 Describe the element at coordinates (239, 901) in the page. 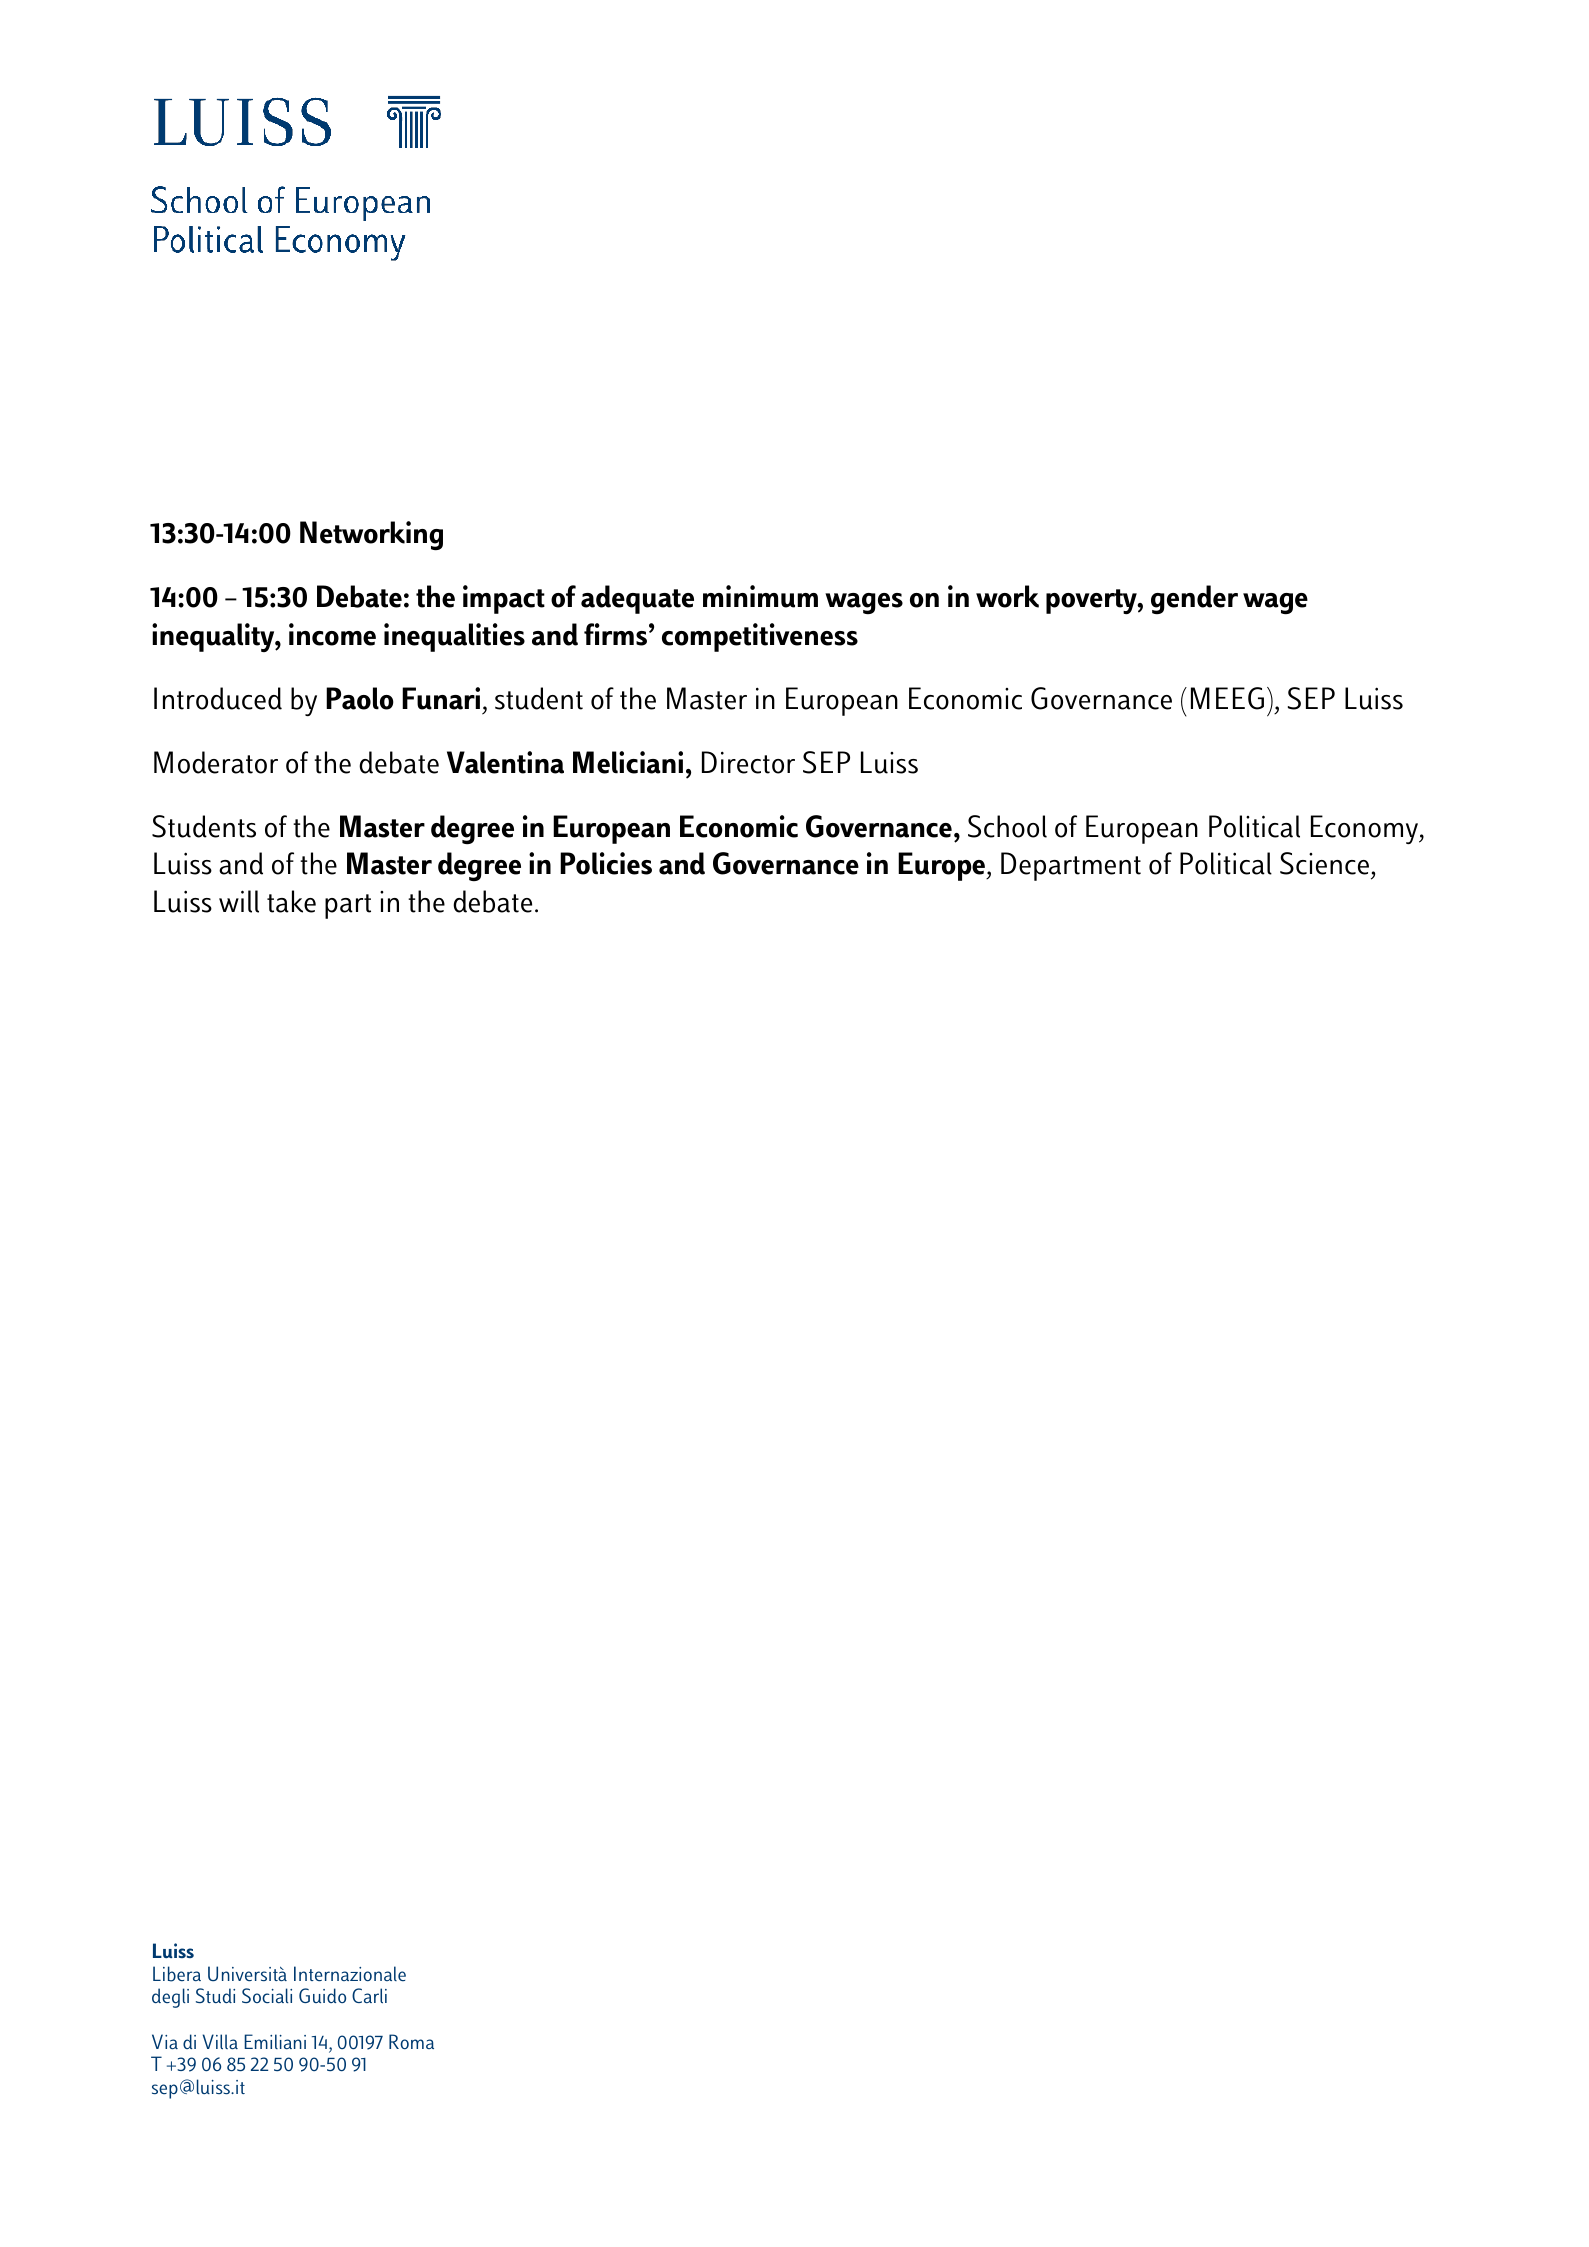

I see `will` at that location.
